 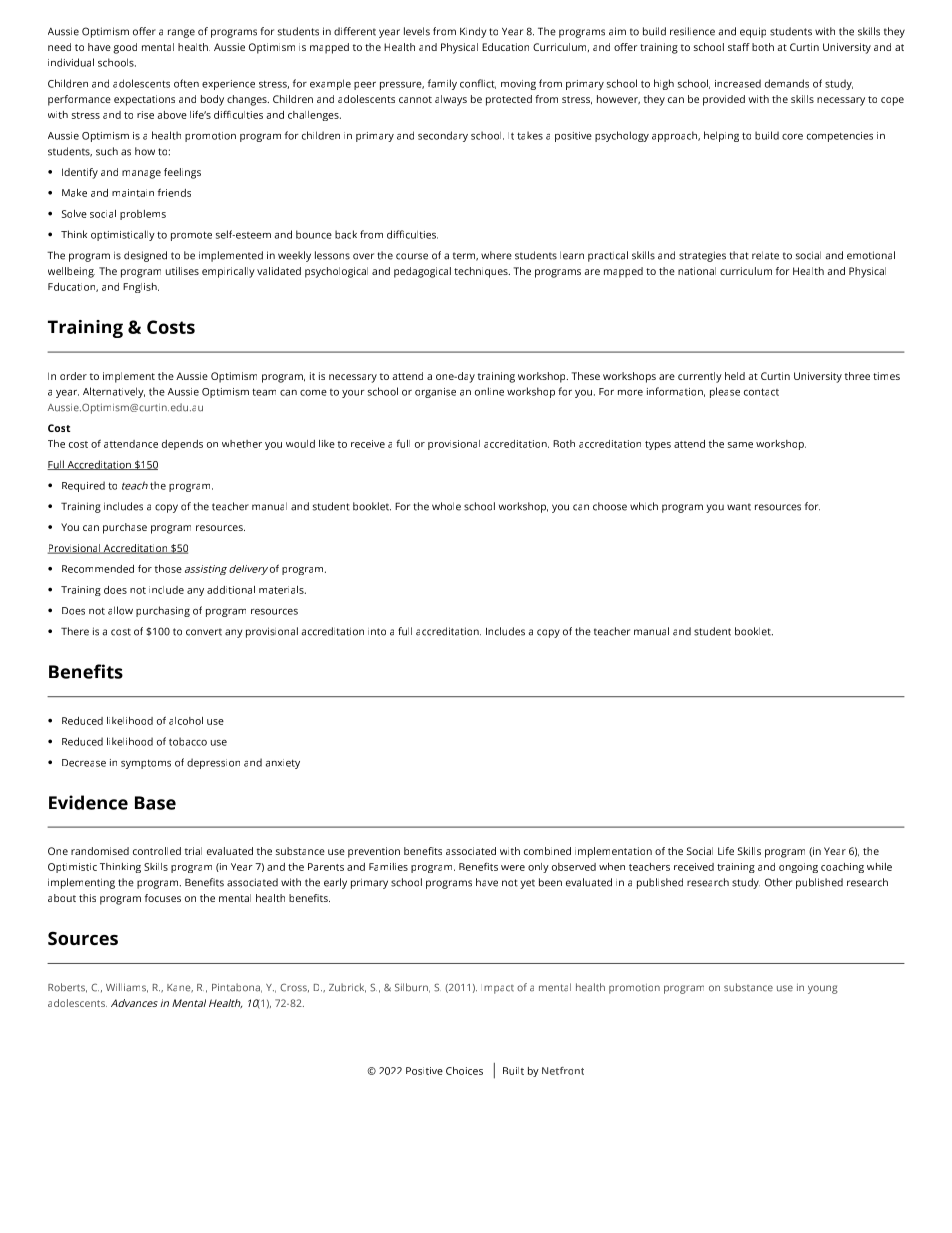 I want to click on demands, so click(x=787, y=83).
